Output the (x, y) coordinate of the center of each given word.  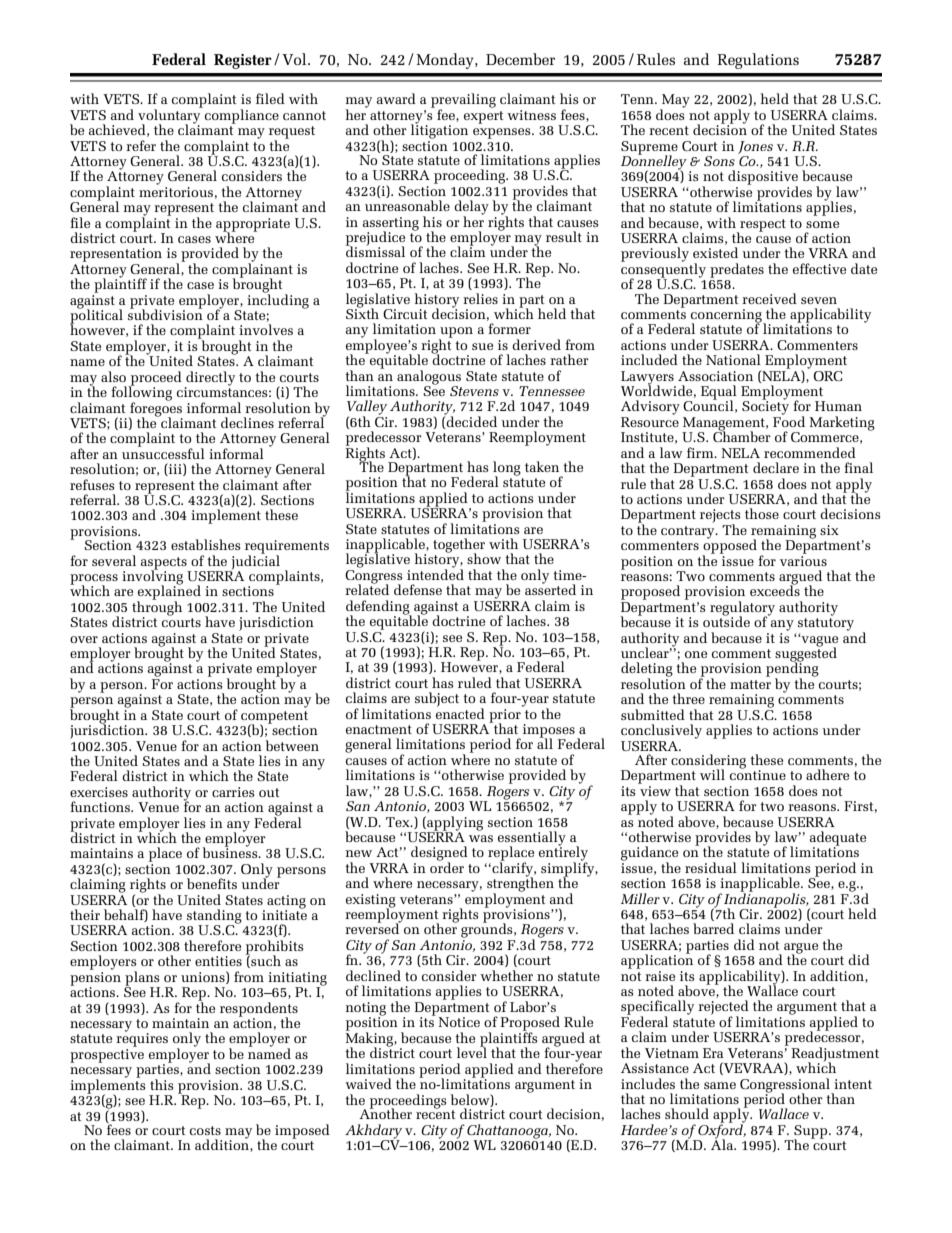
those (762, 513)
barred (713, 928)
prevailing (463, 101)
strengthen (520, 884)
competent (274, 718)
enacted (460, 712)
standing (214, 917)
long (507, 469)
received (769, 298)
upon (456, 333)
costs (205, 1130)
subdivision (165, 313)
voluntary (170, 116)
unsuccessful (163, 452)
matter (750, 684)
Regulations (758, 61)
